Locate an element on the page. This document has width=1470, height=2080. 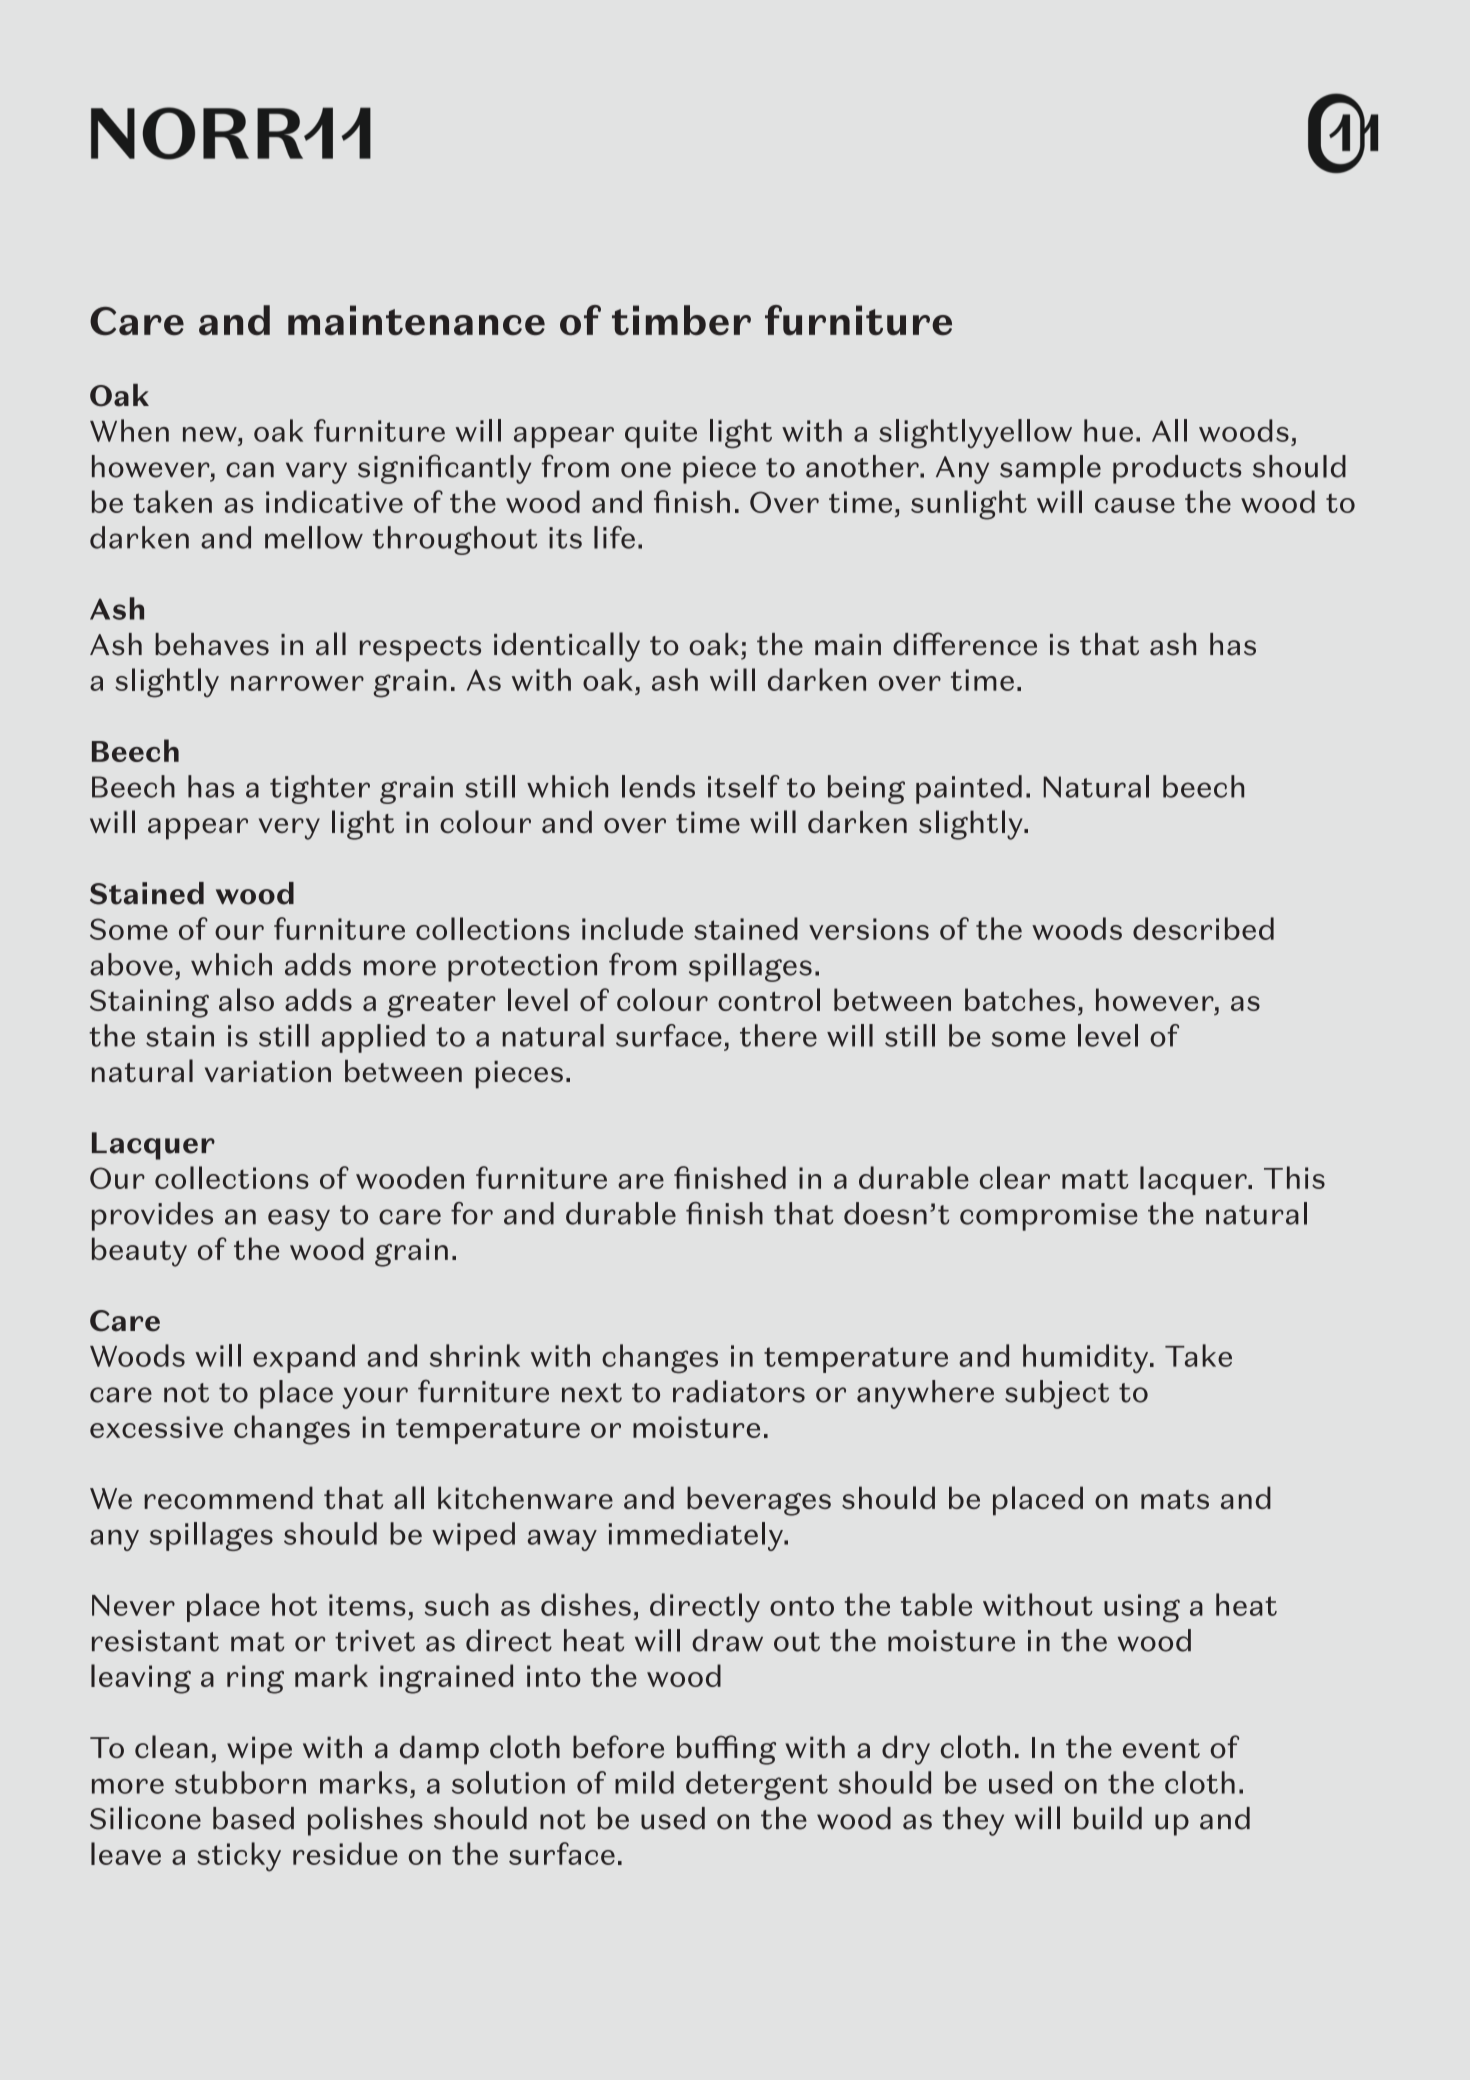
based is located at coordinates (253, 1818).
